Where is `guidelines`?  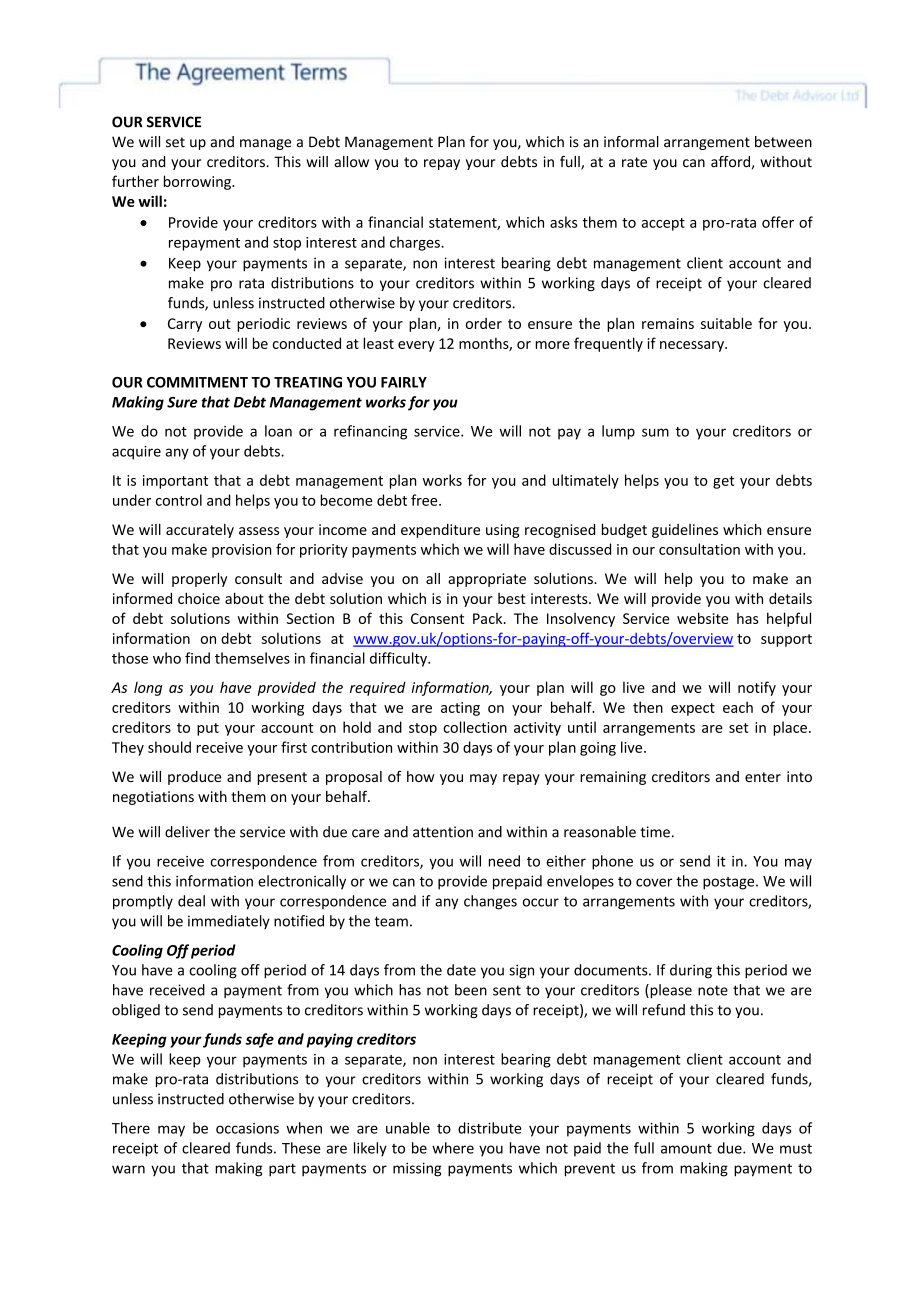 guidelines is located at coordinates (685, 531).
